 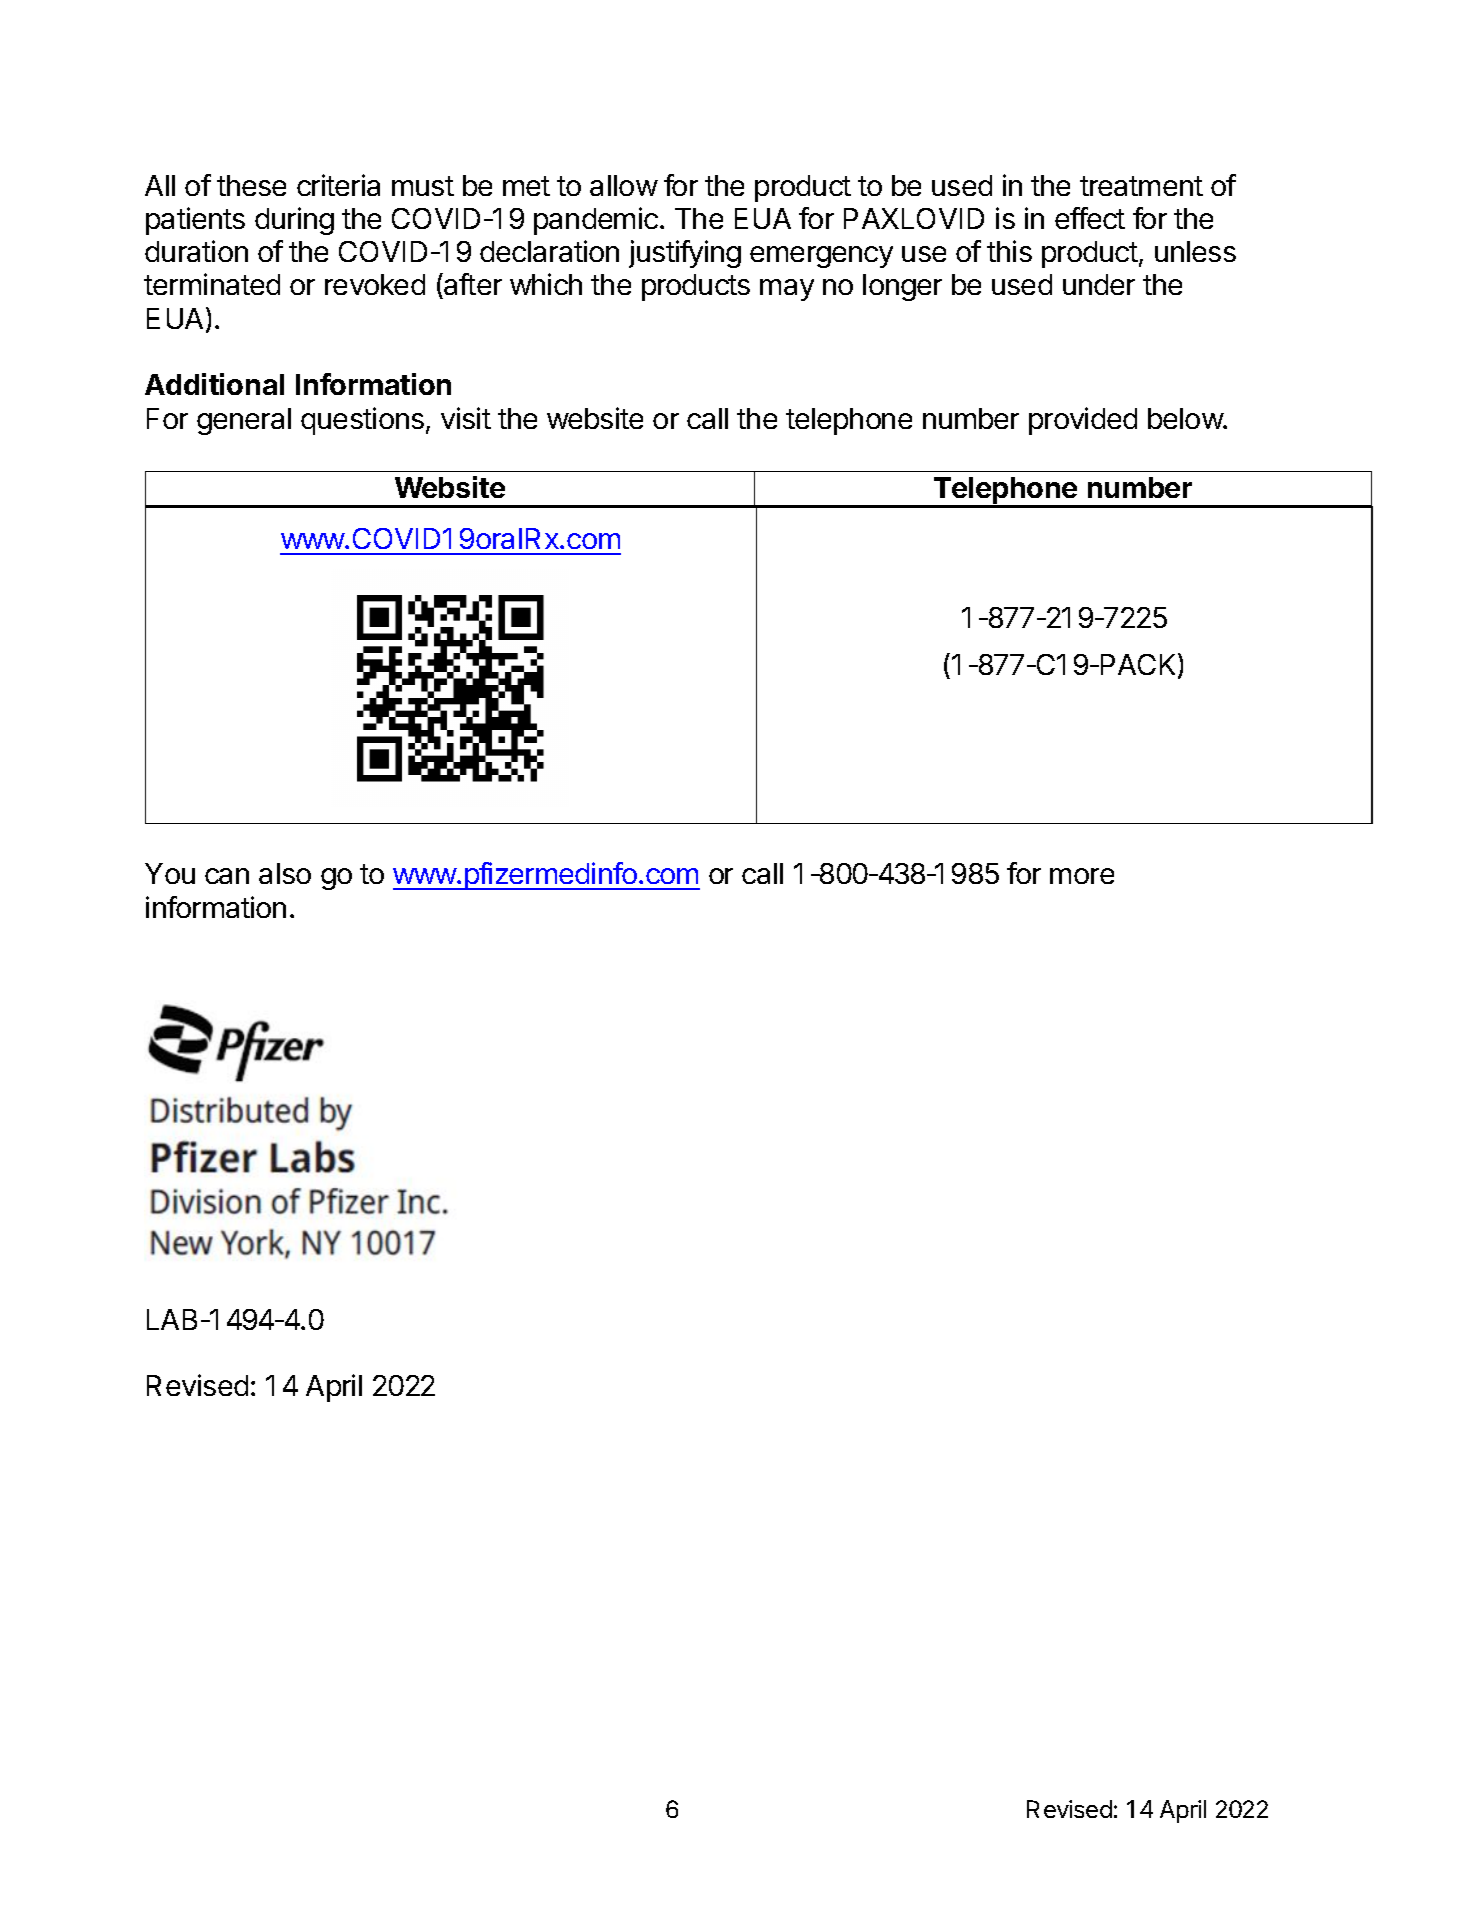 What do you see at coordinates (624, 185) in the page?
I see `allow` at bounding box center [624, 185].
